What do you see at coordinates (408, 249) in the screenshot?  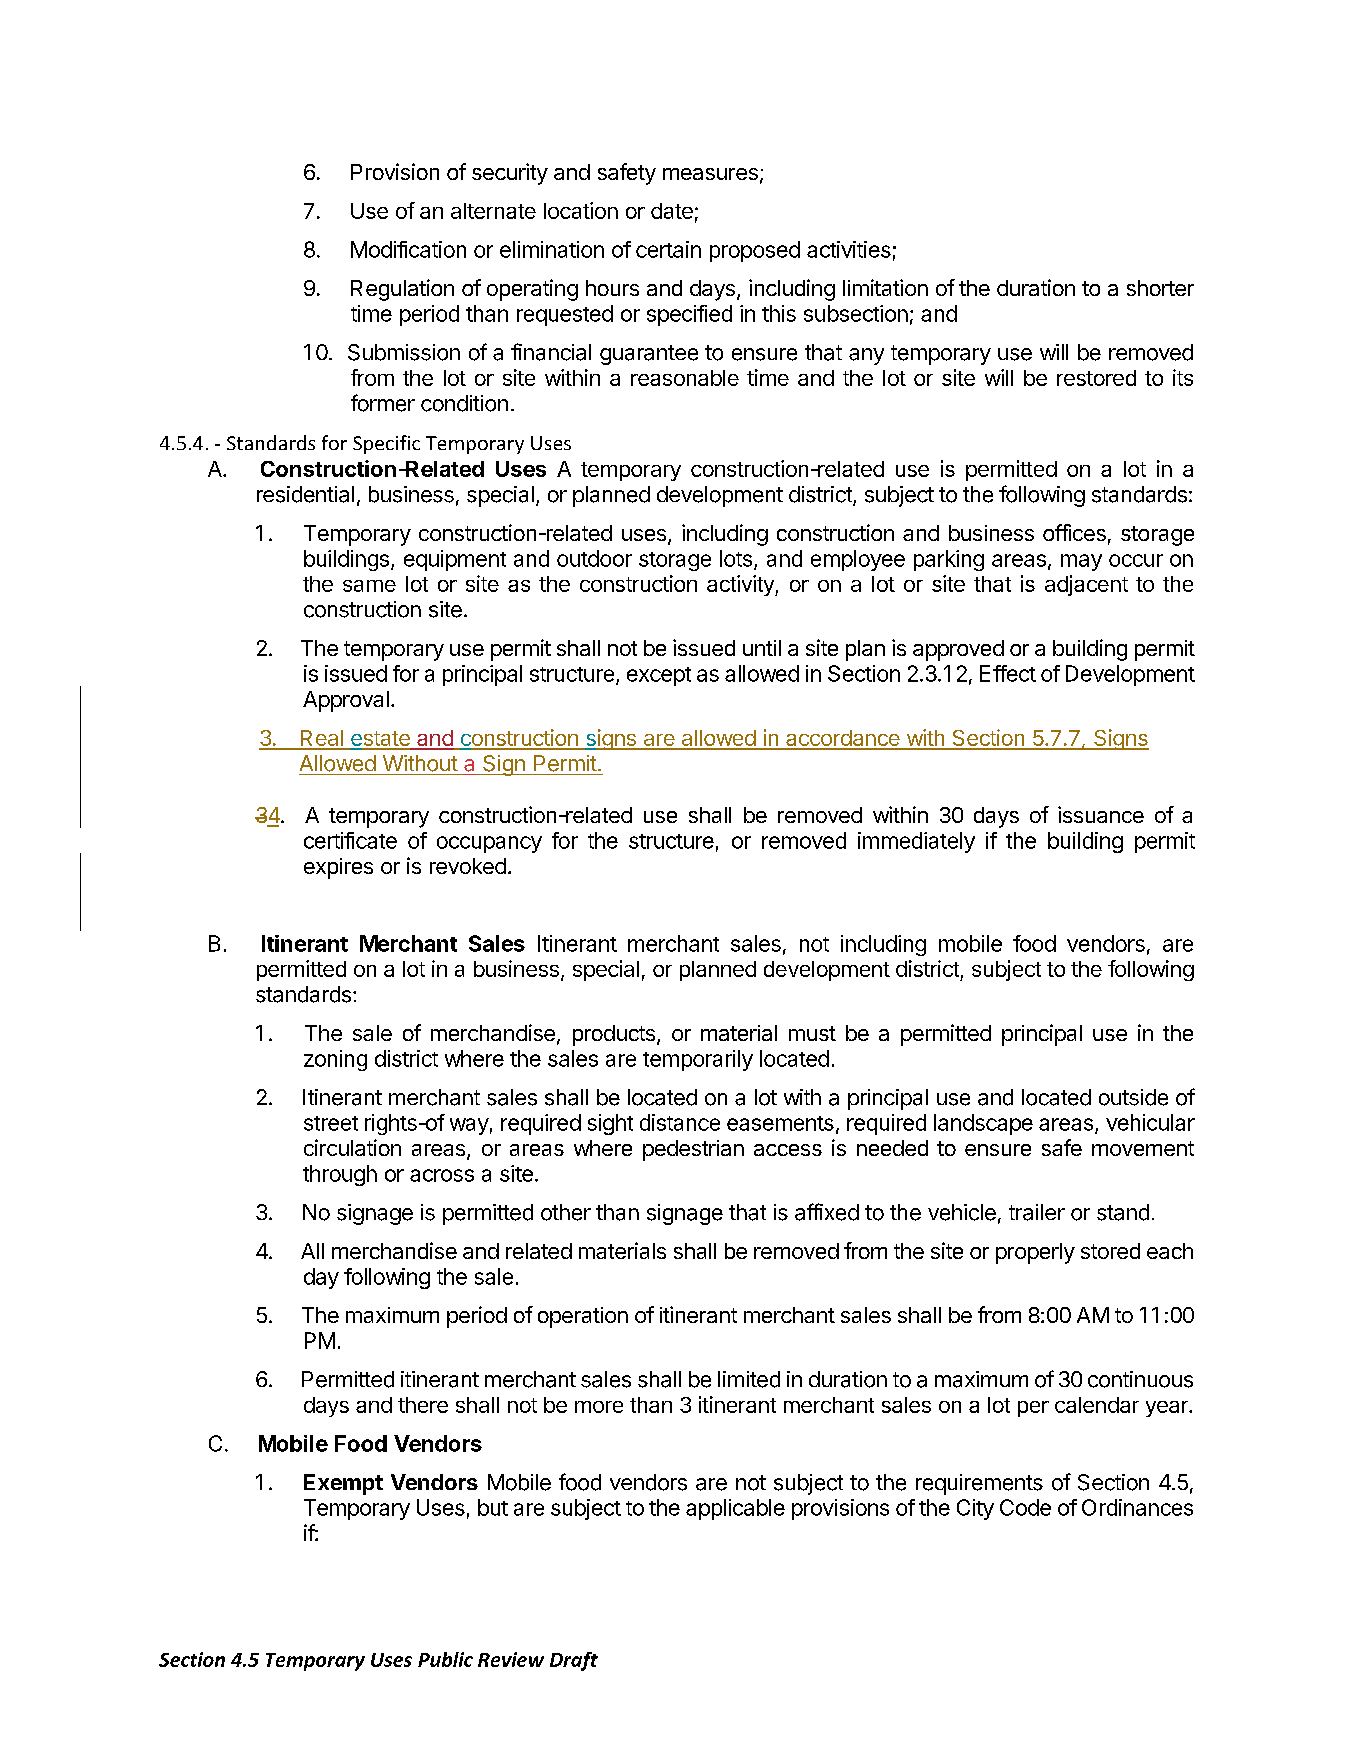 I see `Modification` at bounding box center [408, 249].
